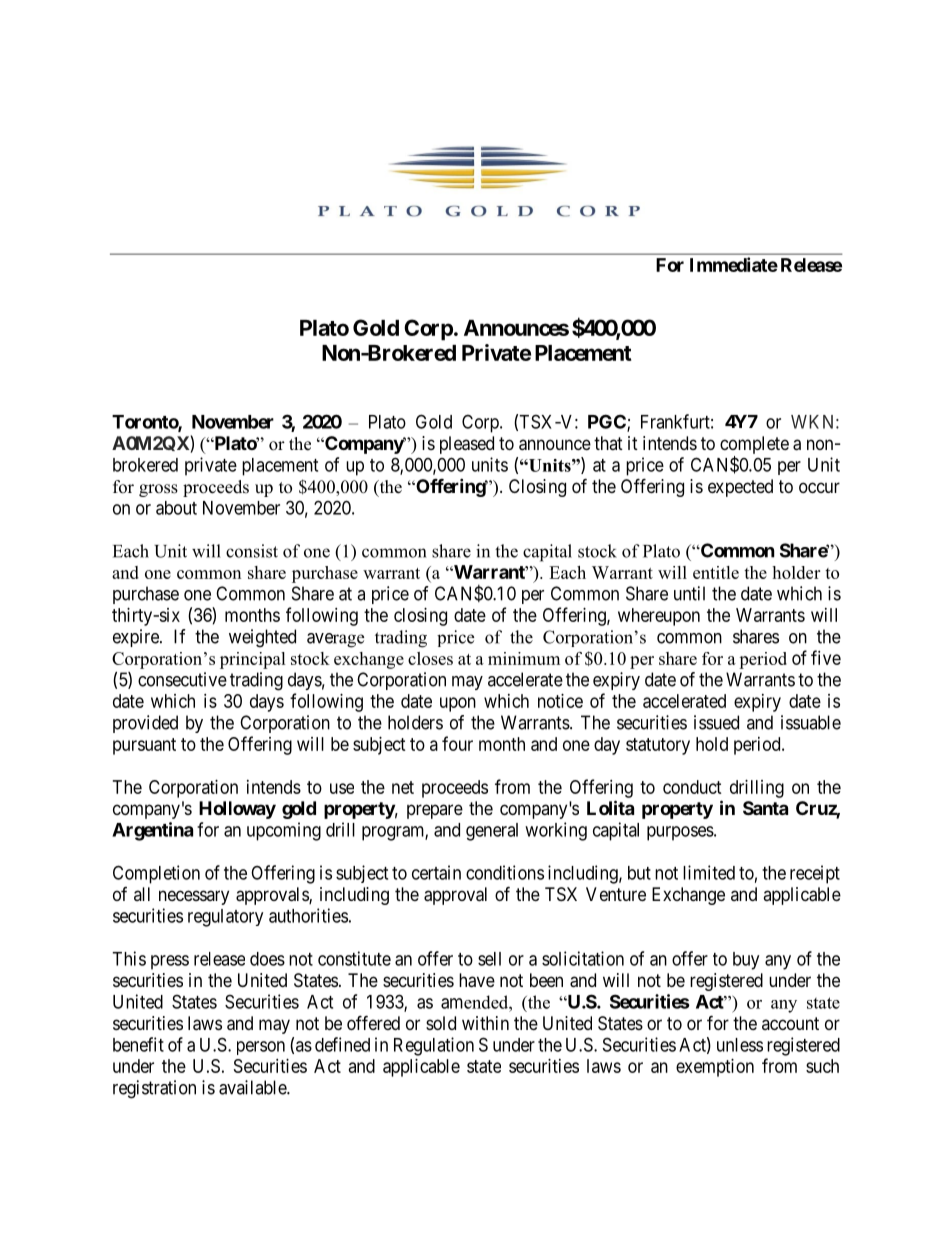 This screenshot has width=952, height=1233. I want to click on Holloway, so click(237, 810).
